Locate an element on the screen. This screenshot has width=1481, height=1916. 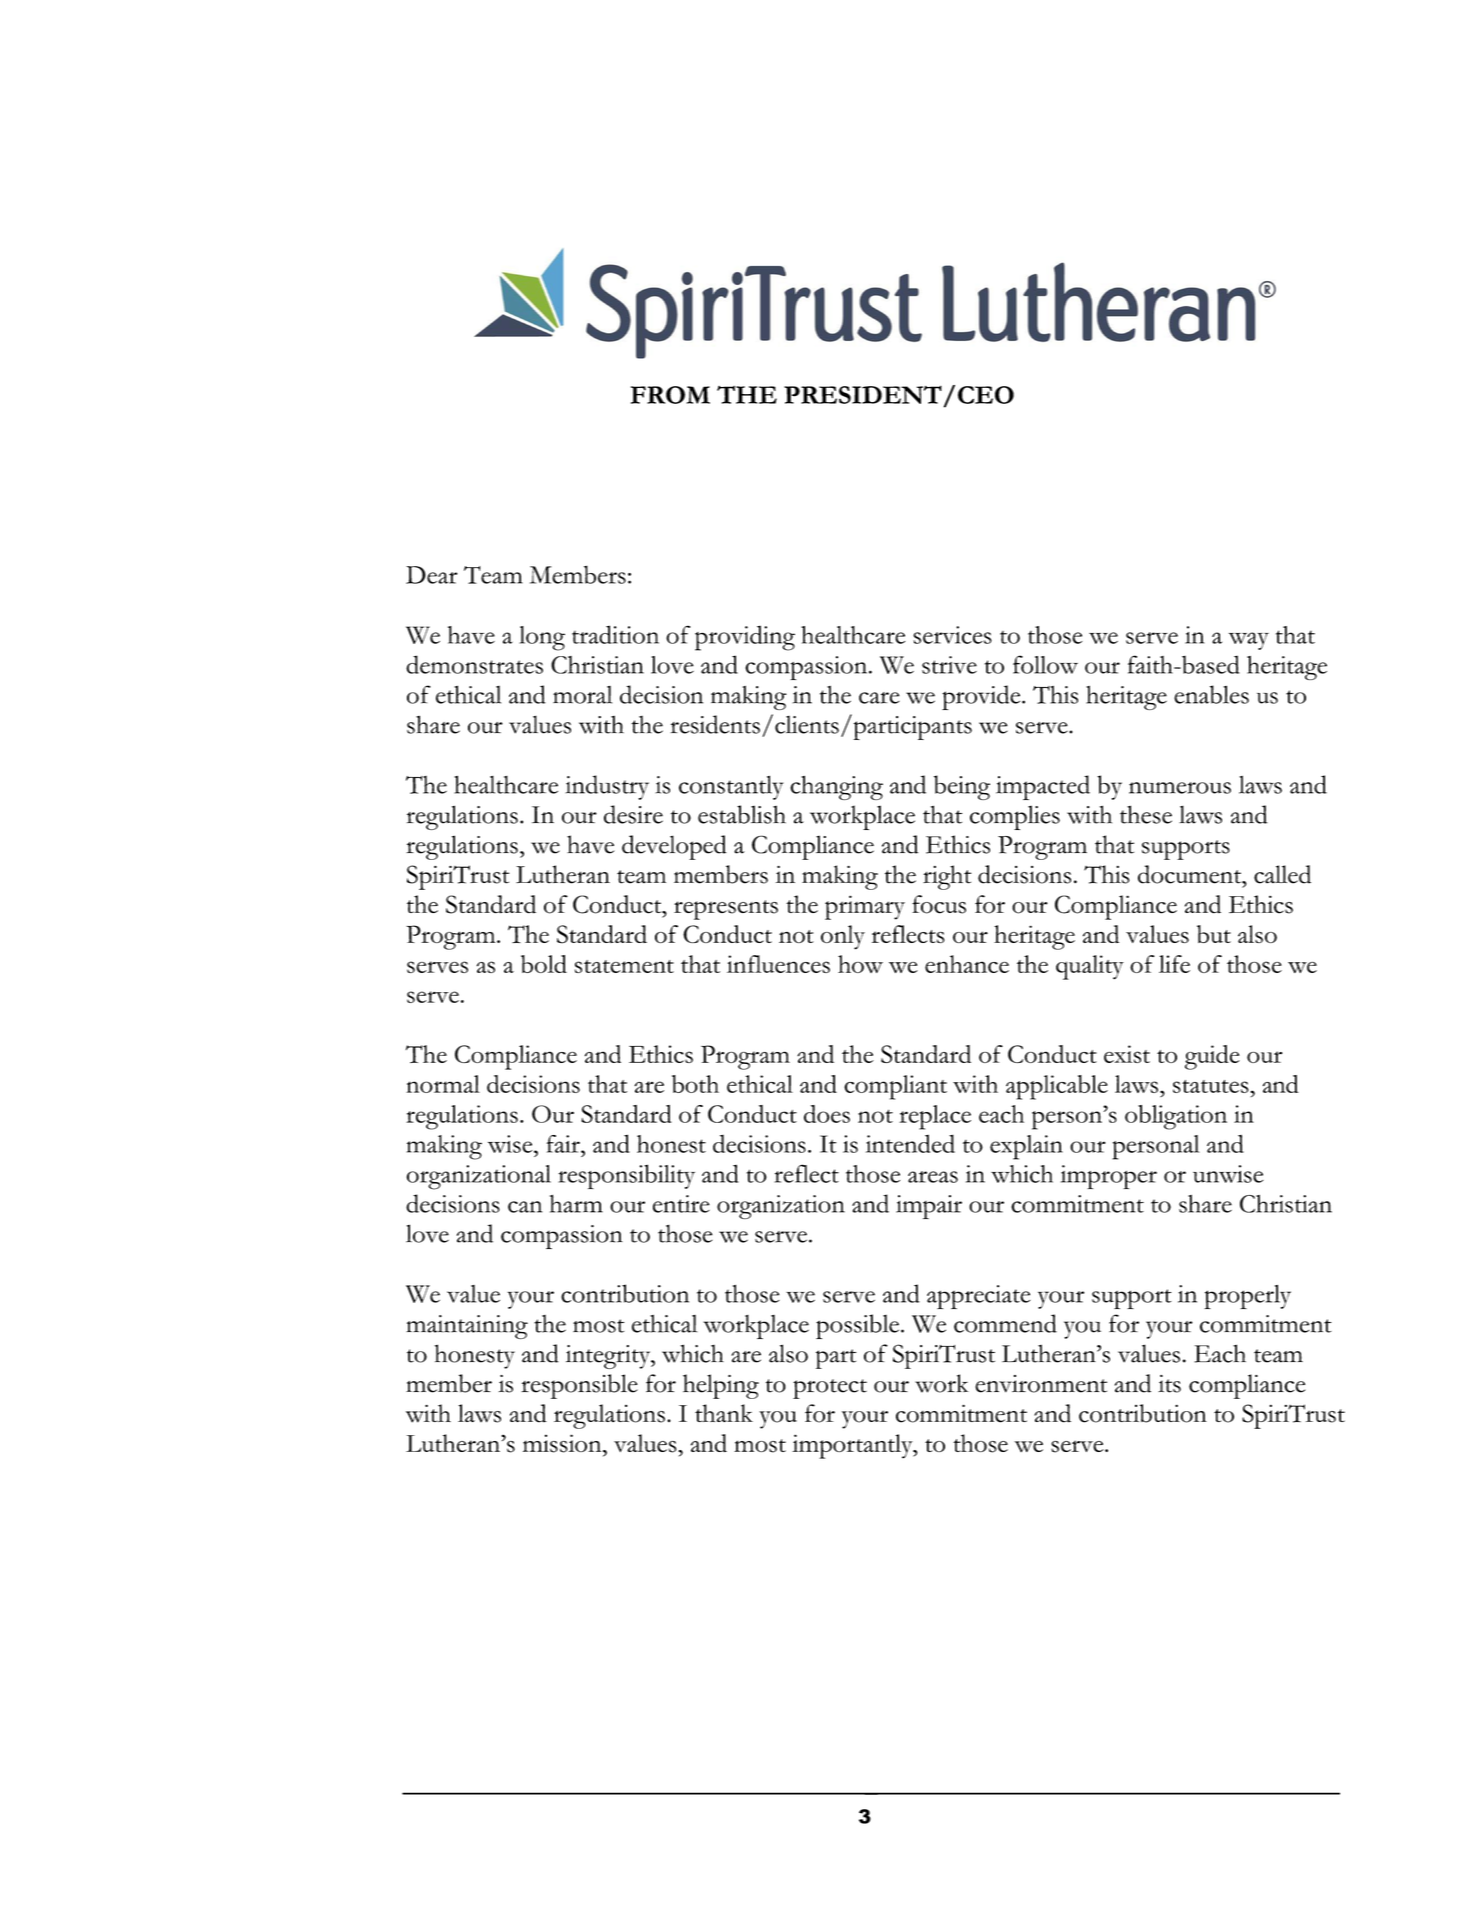
mission is located at coordinates (563, 1443).
